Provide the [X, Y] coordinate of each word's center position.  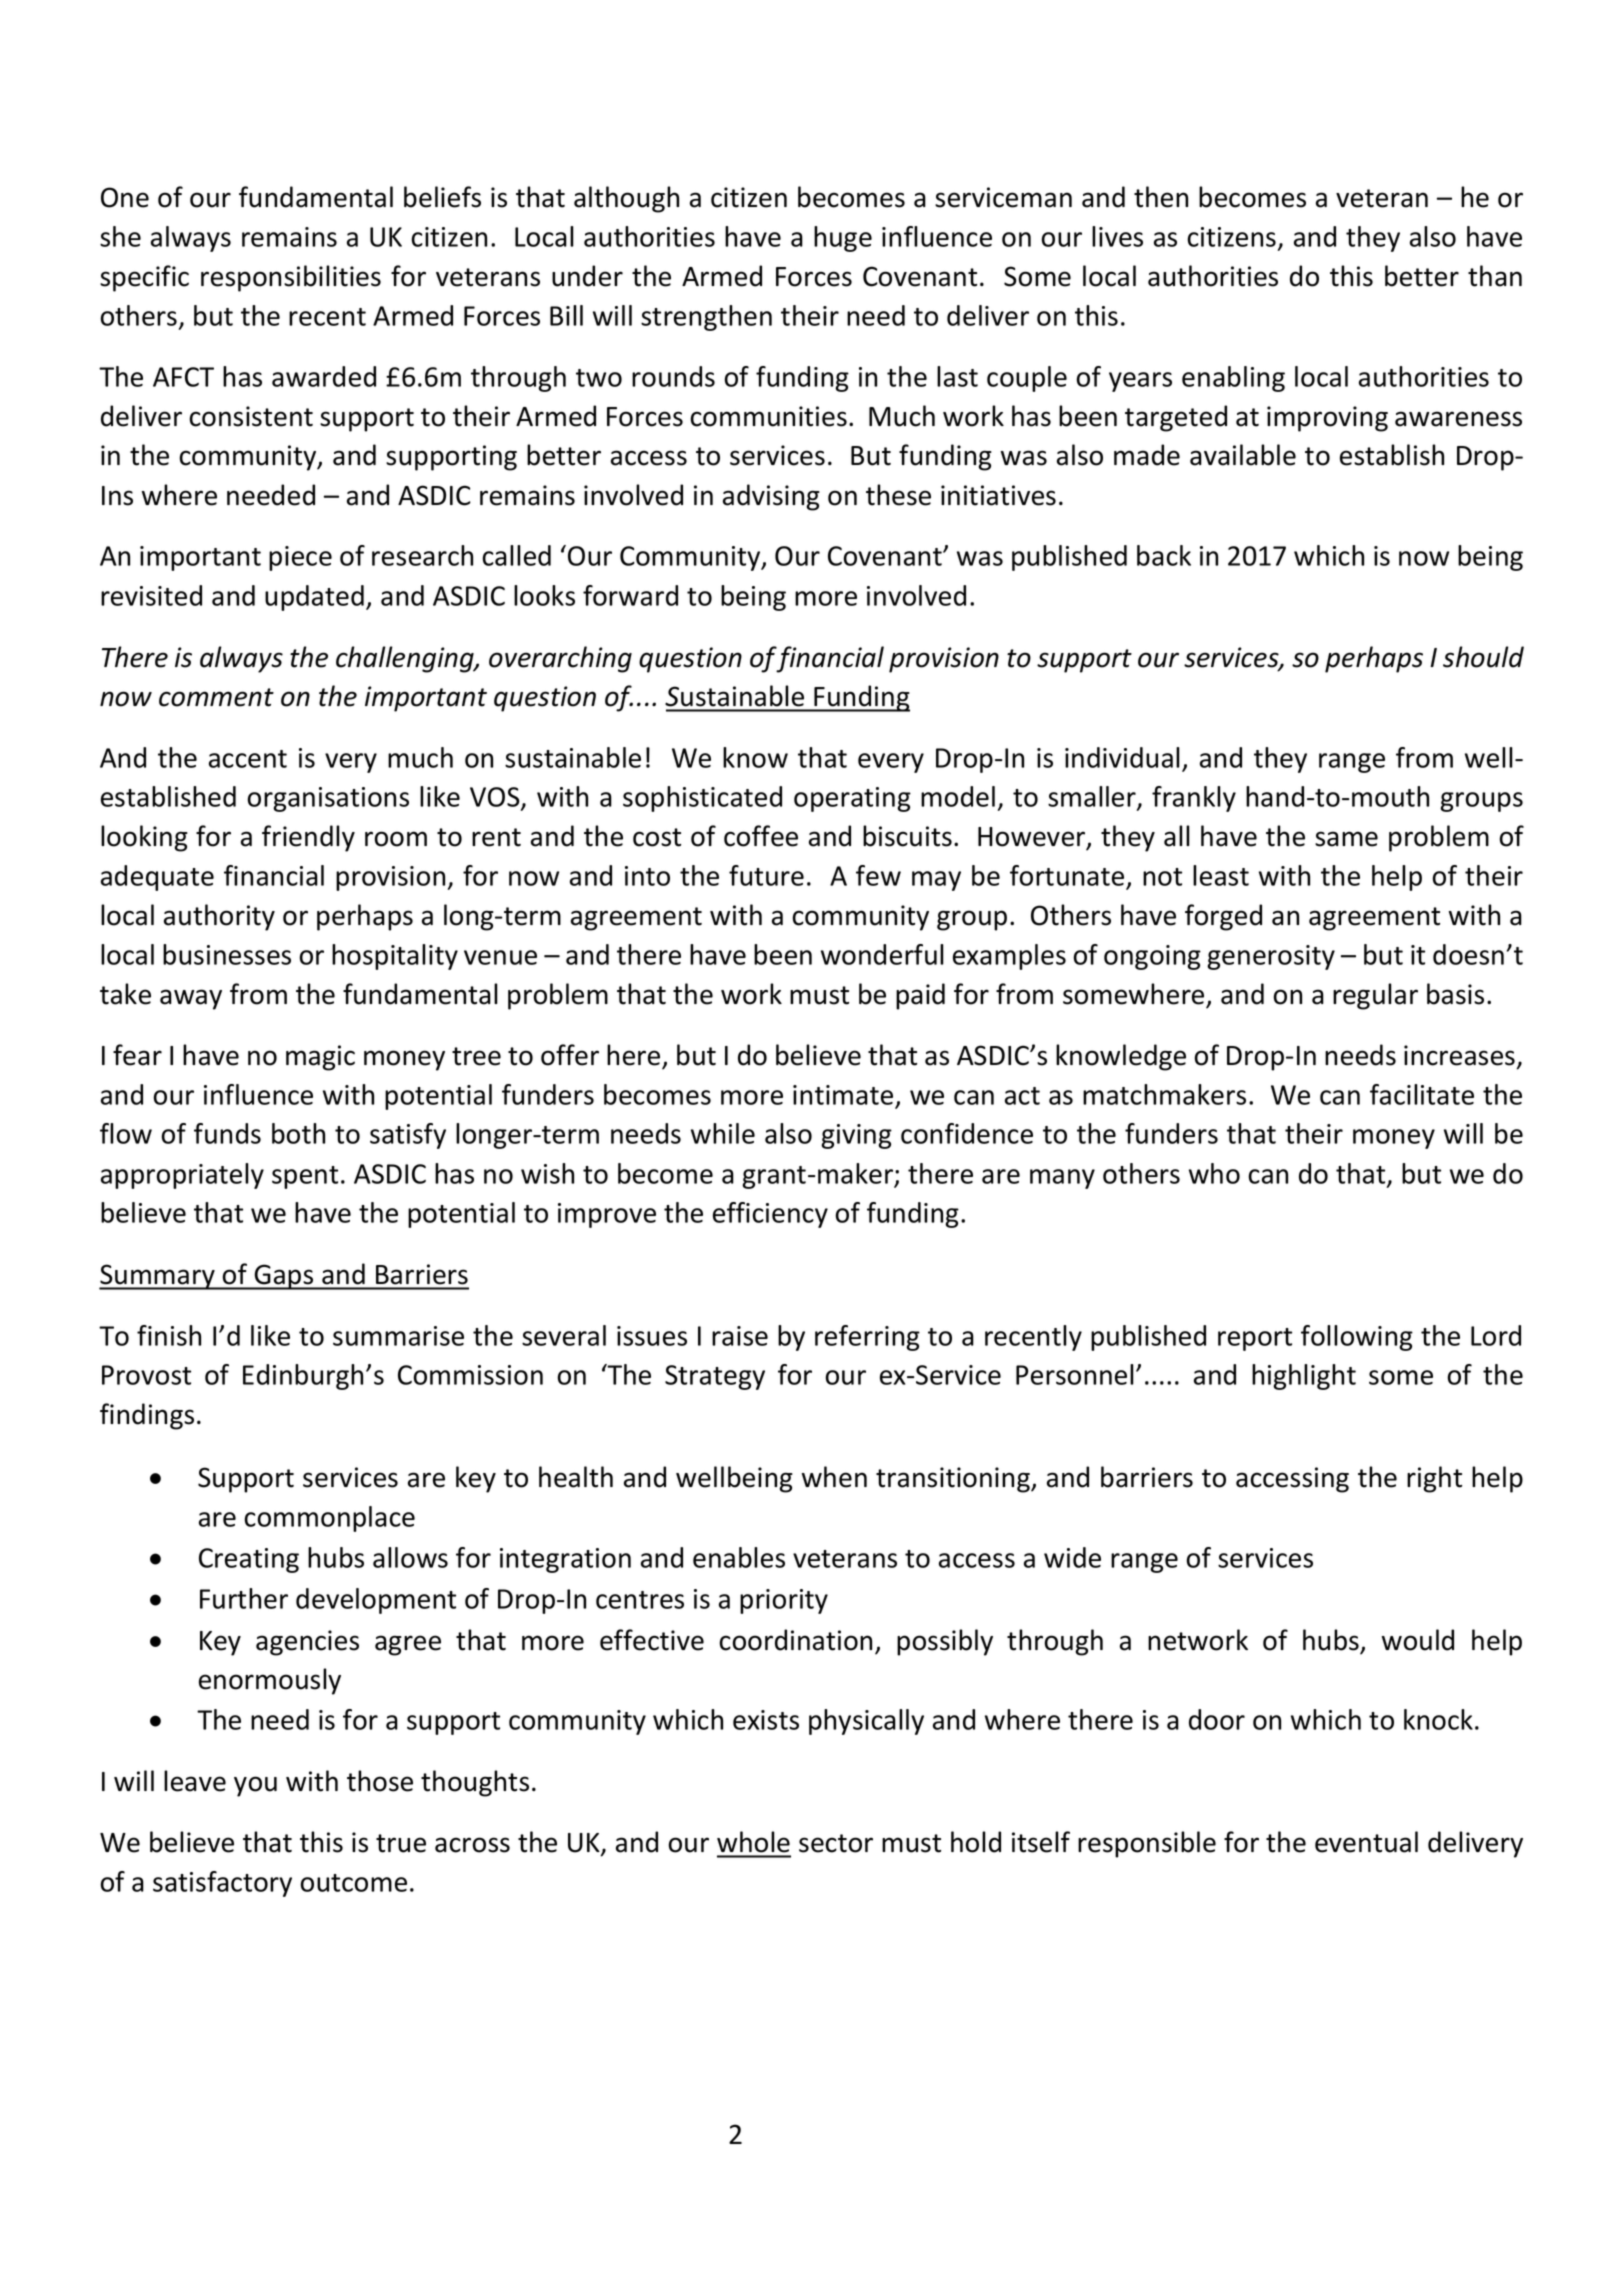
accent [248, 759]
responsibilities [291, 278]
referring [867, 1338]
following [1357, 1338]
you [255, 1786]
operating [852, 799]
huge [843, 239]
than [1495, 276]
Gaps [284, 1277]
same [1346, 839]
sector [836, 1843]
